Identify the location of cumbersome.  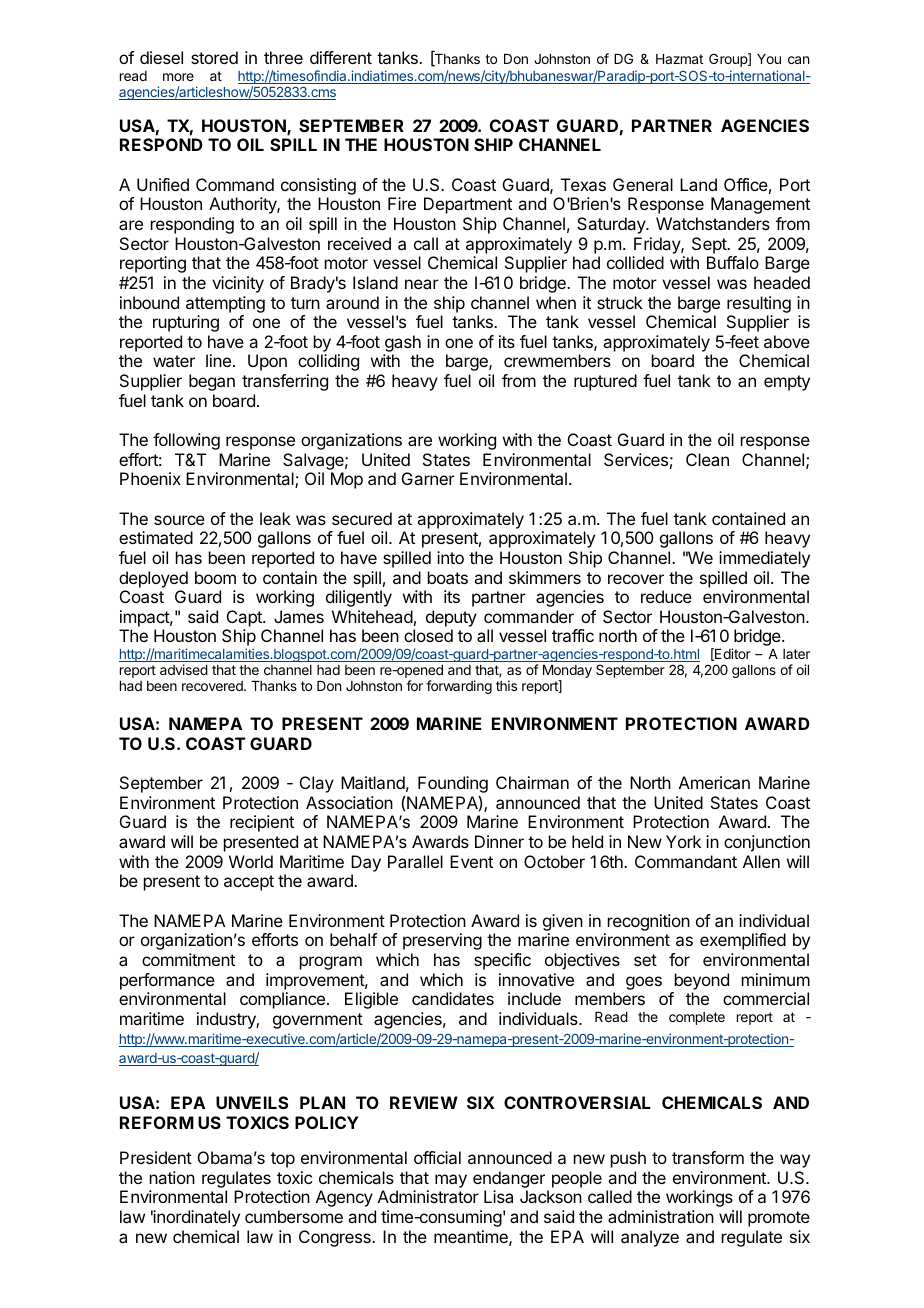
(294, 1216).
